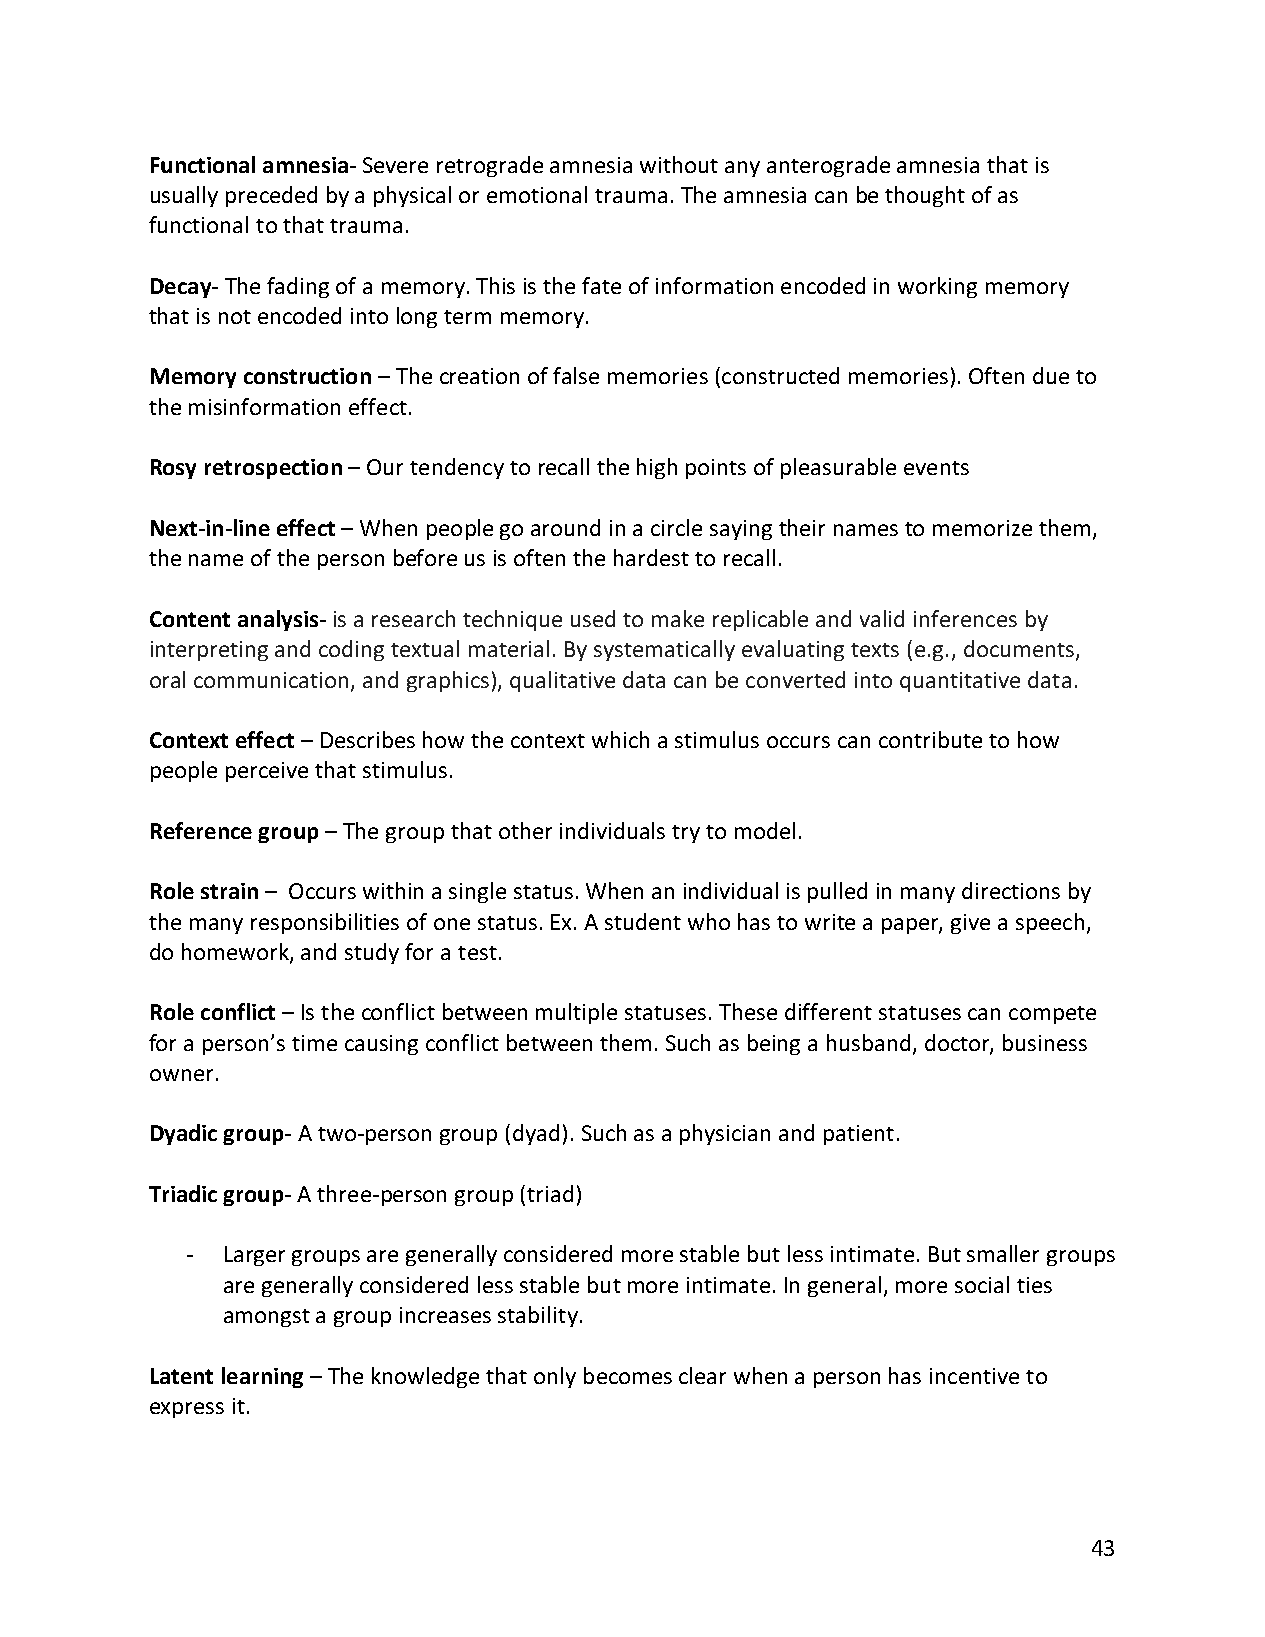  I want to click on inferences, so click(965, 618).
